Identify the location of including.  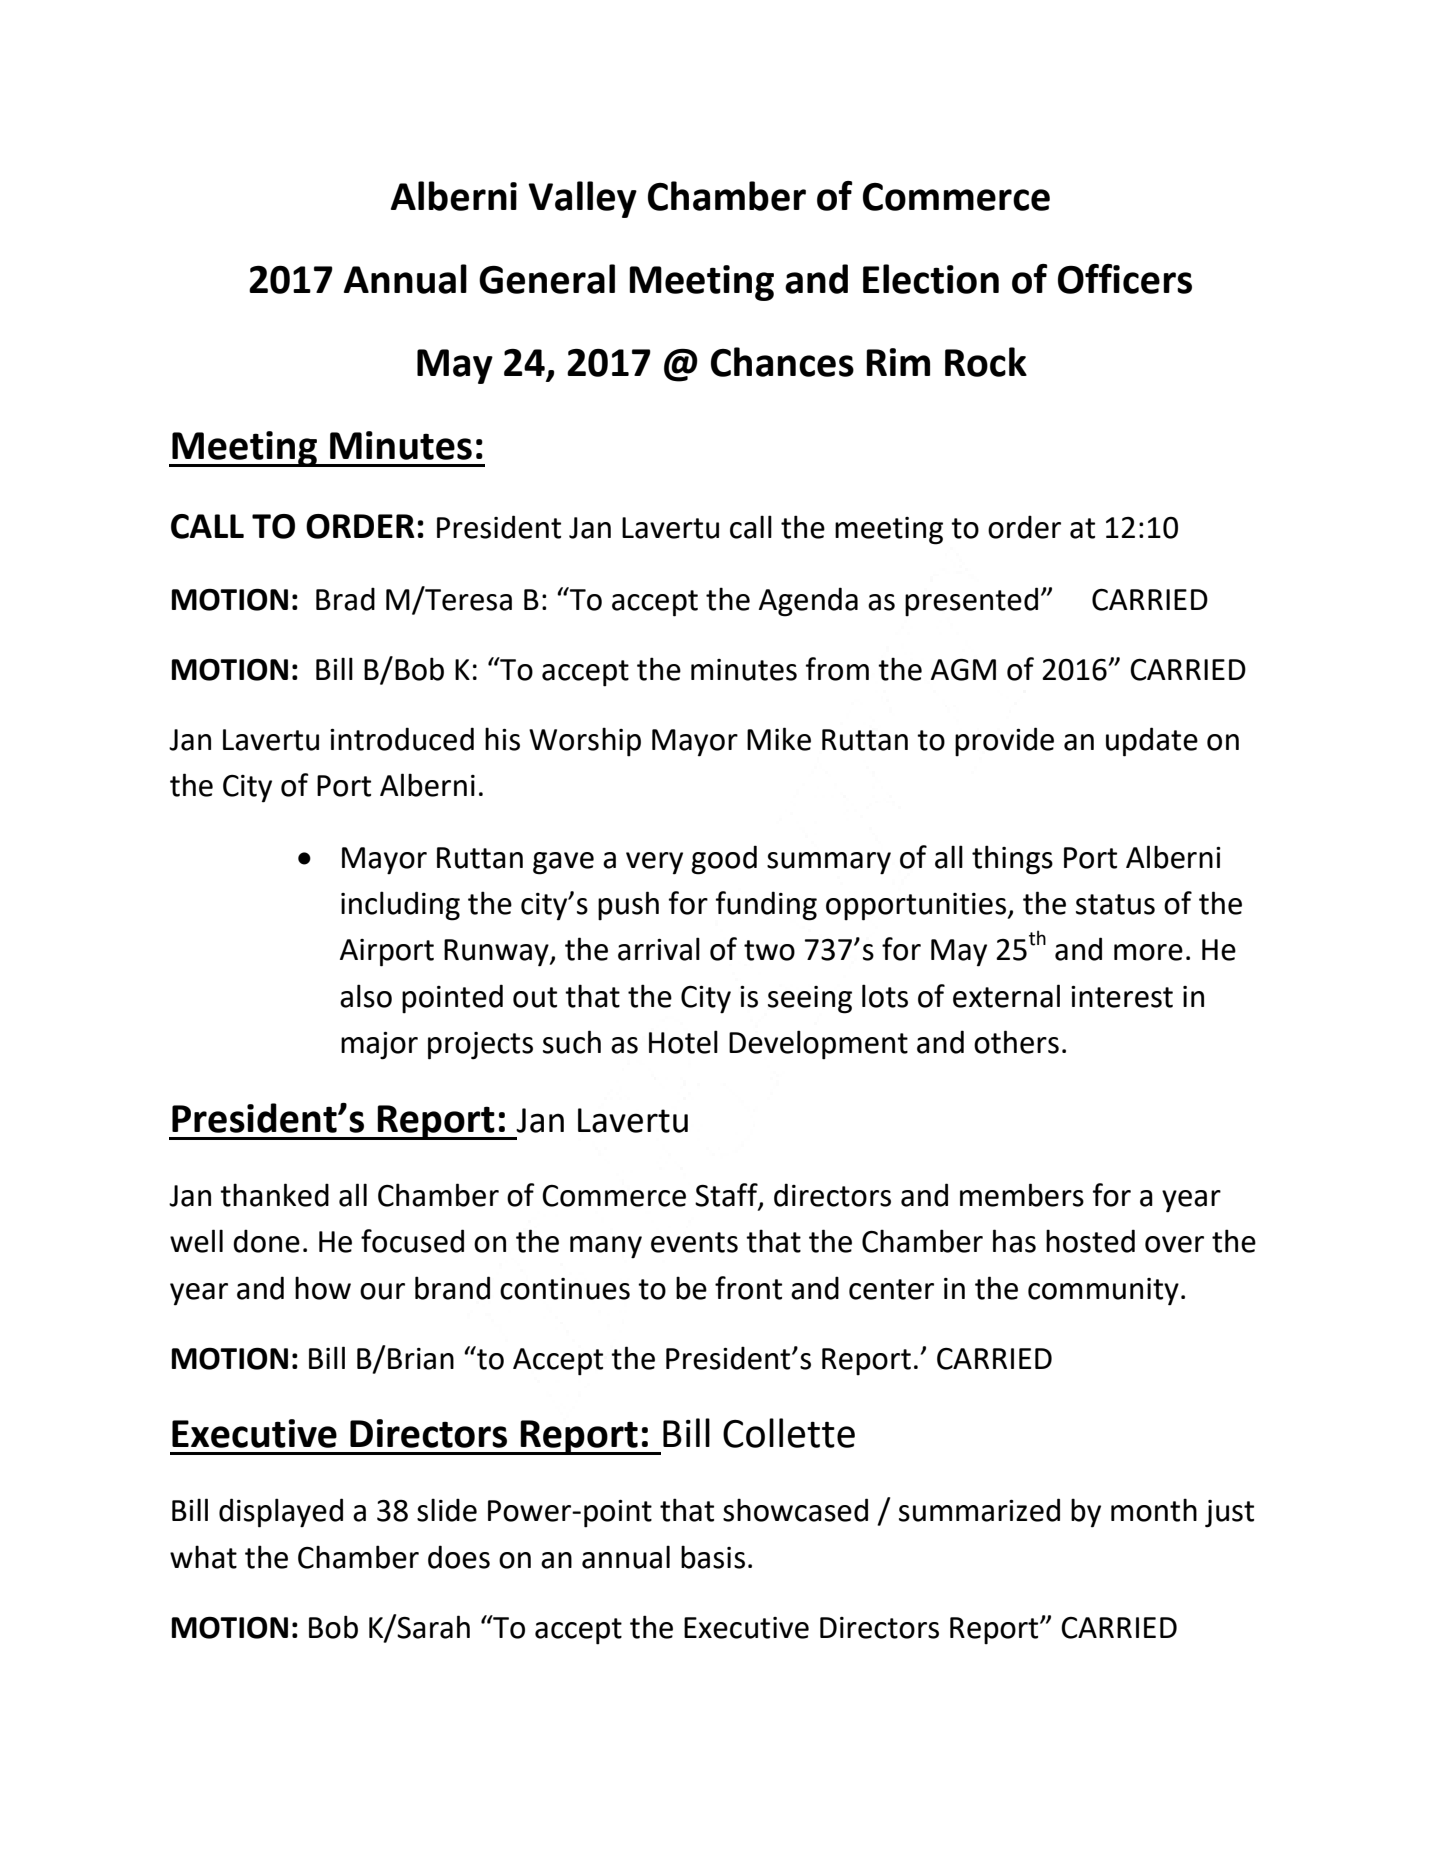
(400, 906).
